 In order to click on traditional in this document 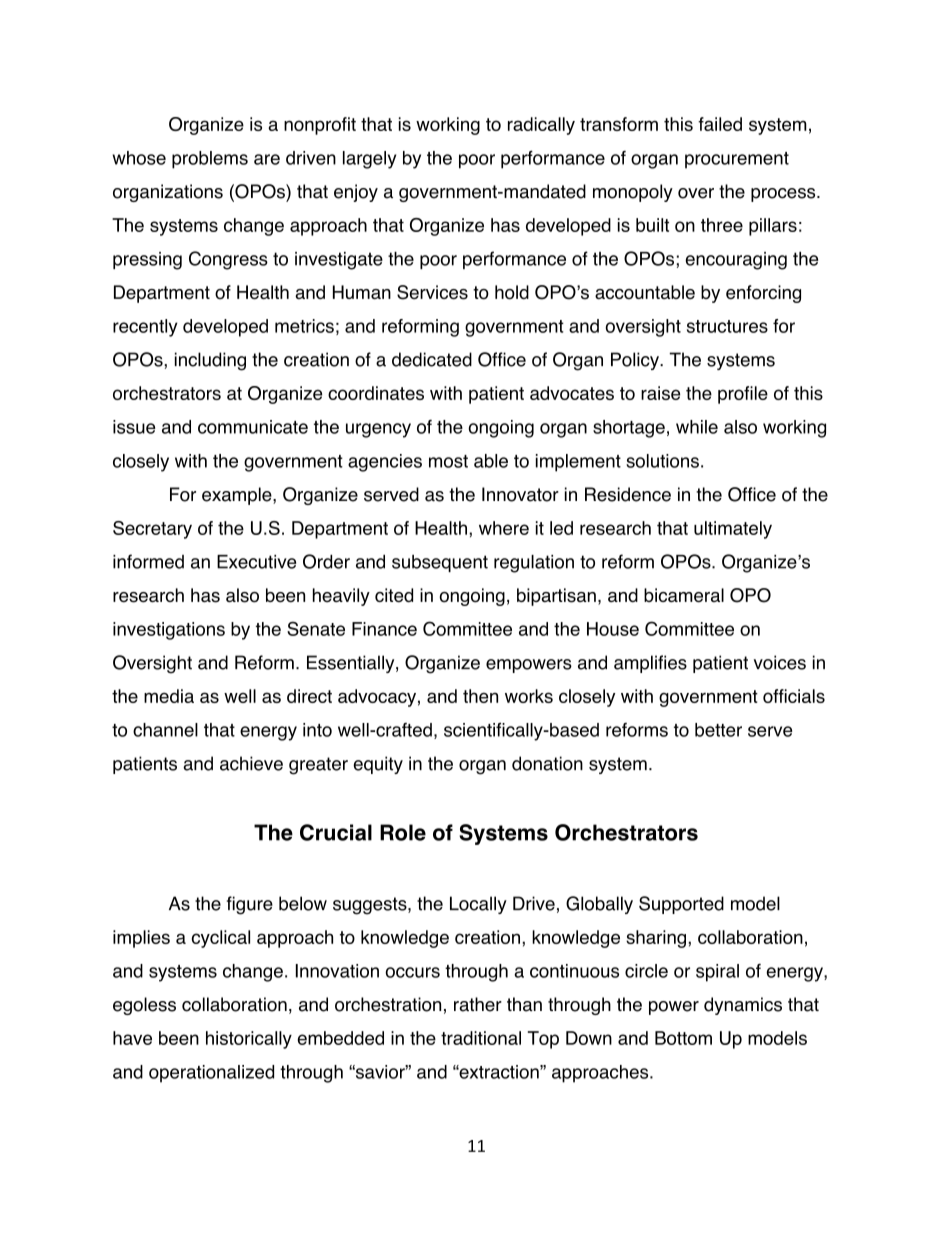, I will do `click(481, 1038)`.
